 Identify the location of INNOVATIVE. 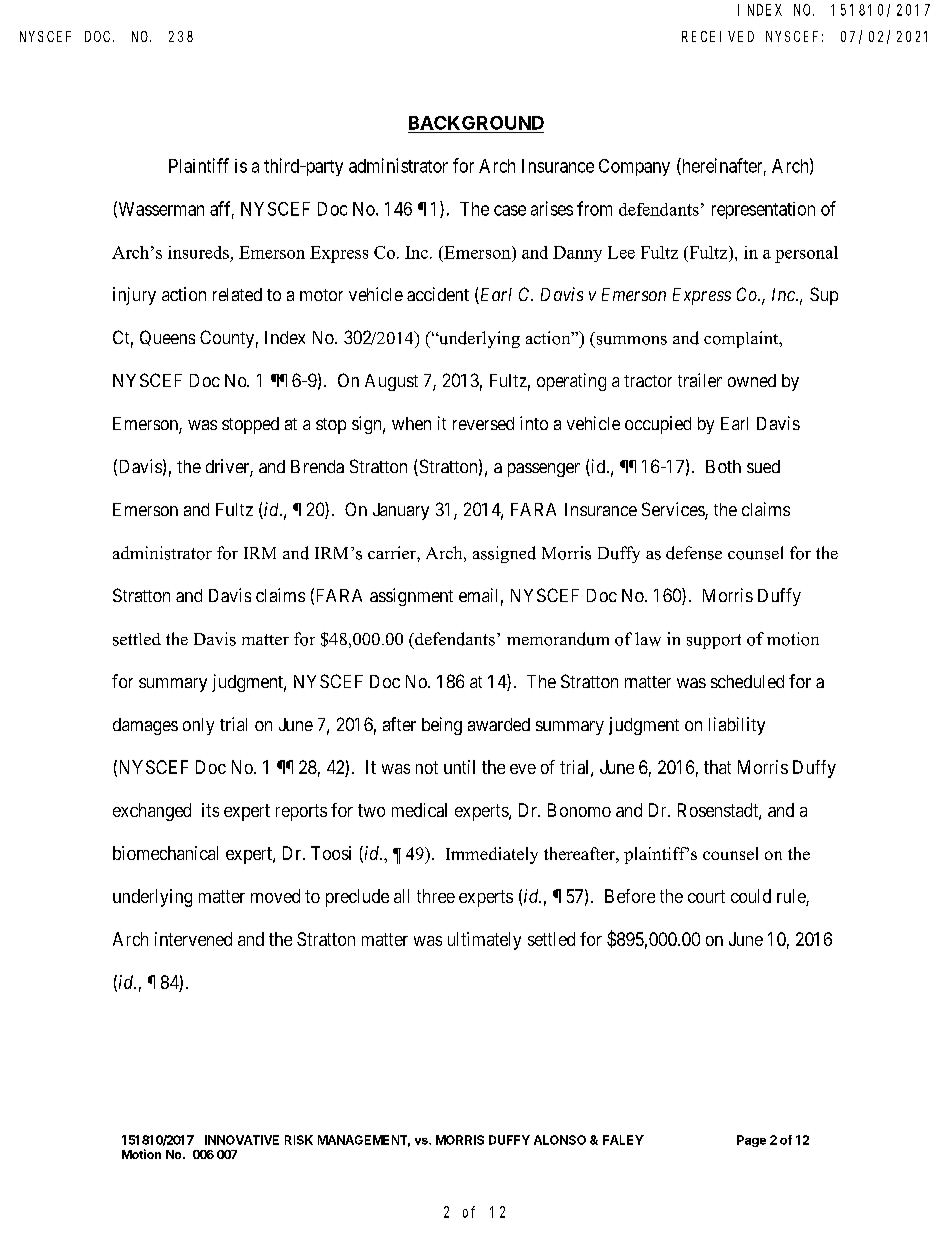
(242, 1140).
